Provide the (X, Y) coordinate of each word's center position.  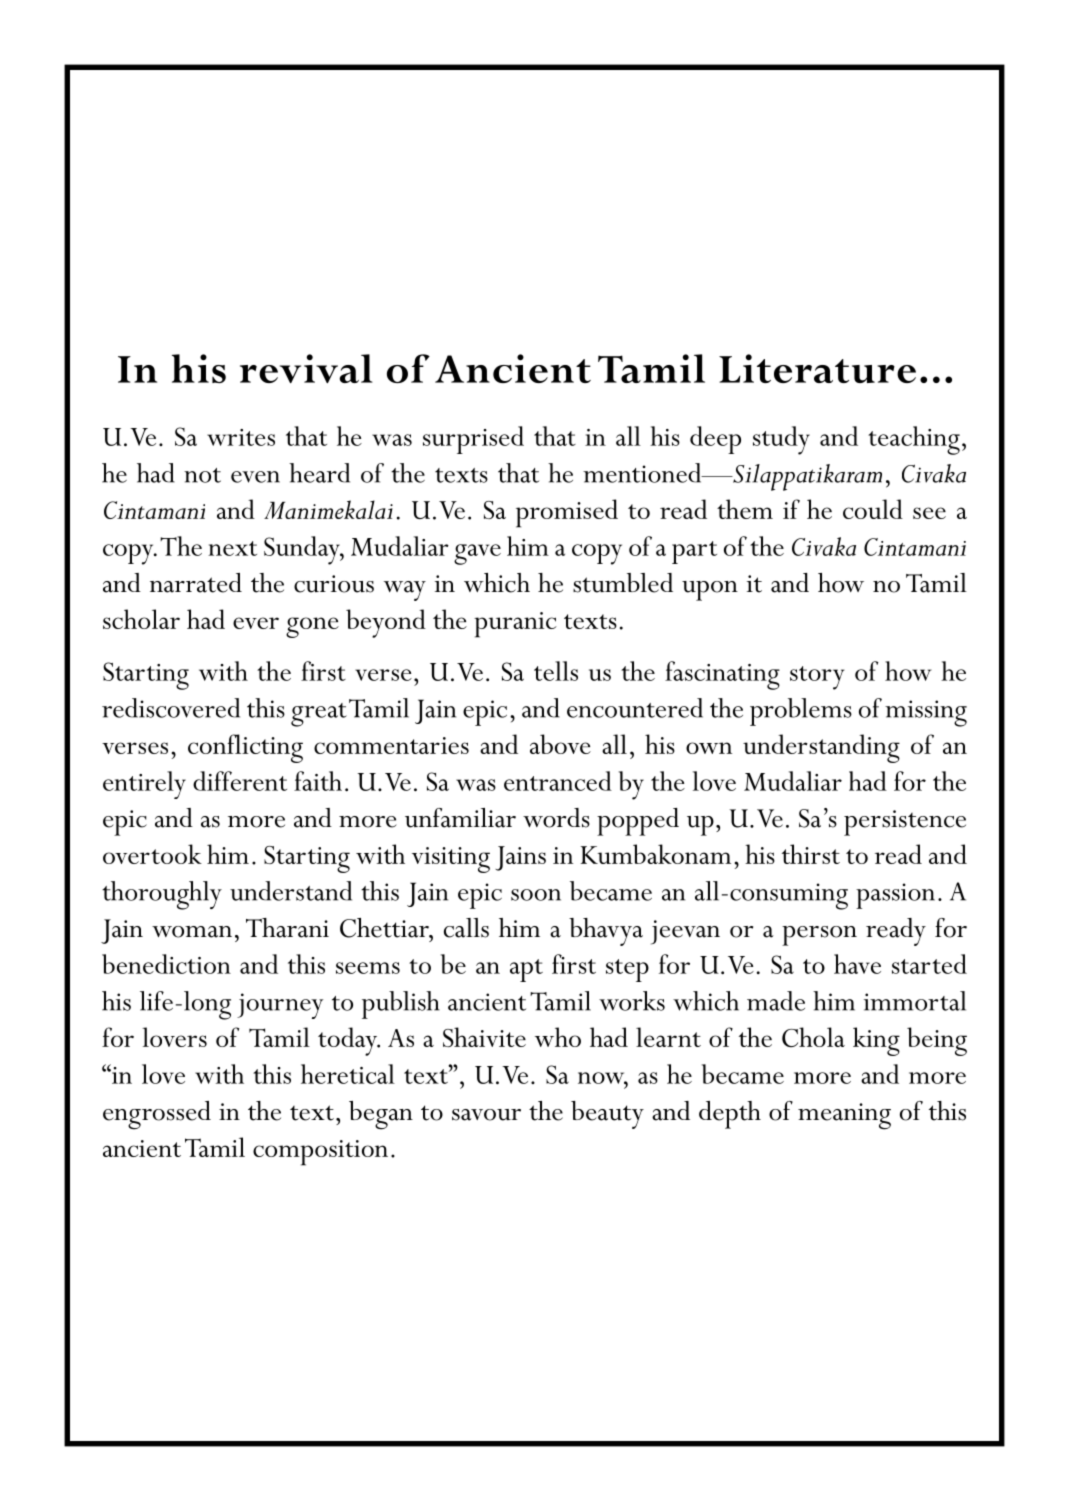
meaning (844, 1116)
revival (306, 368)
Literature (817, 368)
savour (486, 1115)
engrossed (157, 1115)
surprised (473, 440)
